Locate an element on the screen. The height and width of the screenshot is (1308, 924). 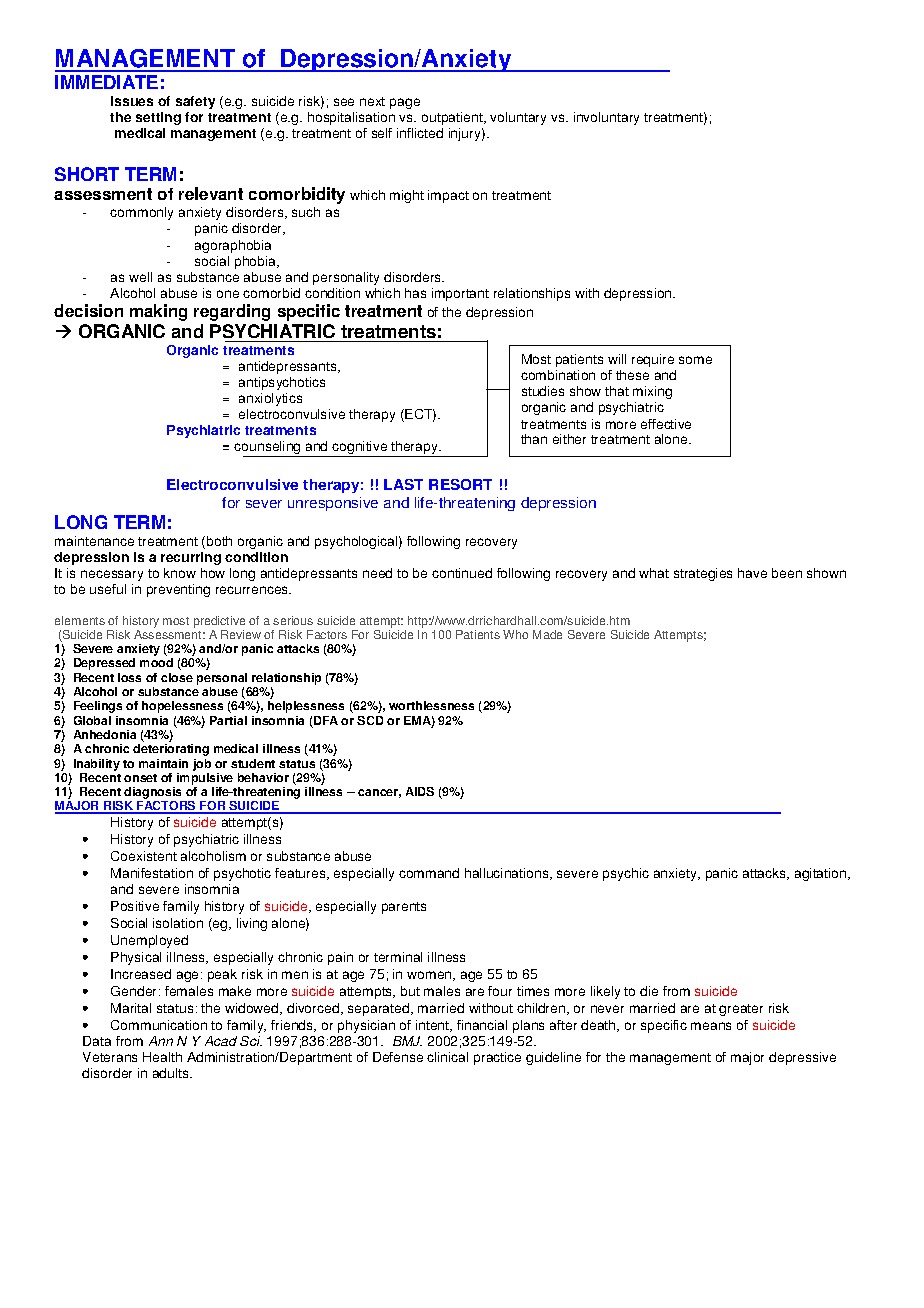
than is located at coordinates (534, 439).
